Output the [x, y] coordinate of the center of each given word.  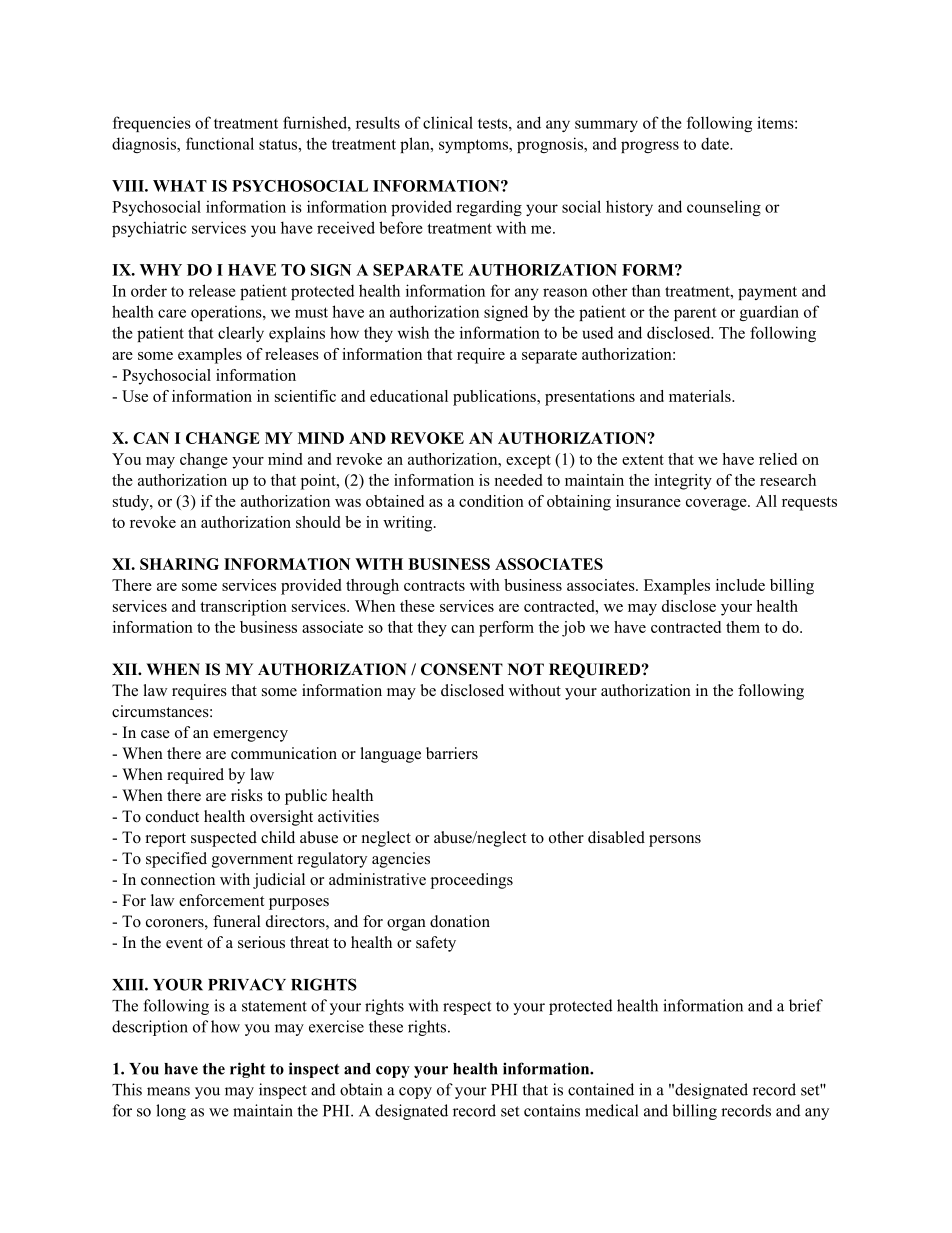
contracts [434, 586]
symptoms [474, 146]
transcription [243, 608]
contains [552, 1110]
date [716, 143]
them [743, 627]
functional [220, 143]
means [168, 1091]
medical [611, 1110]
